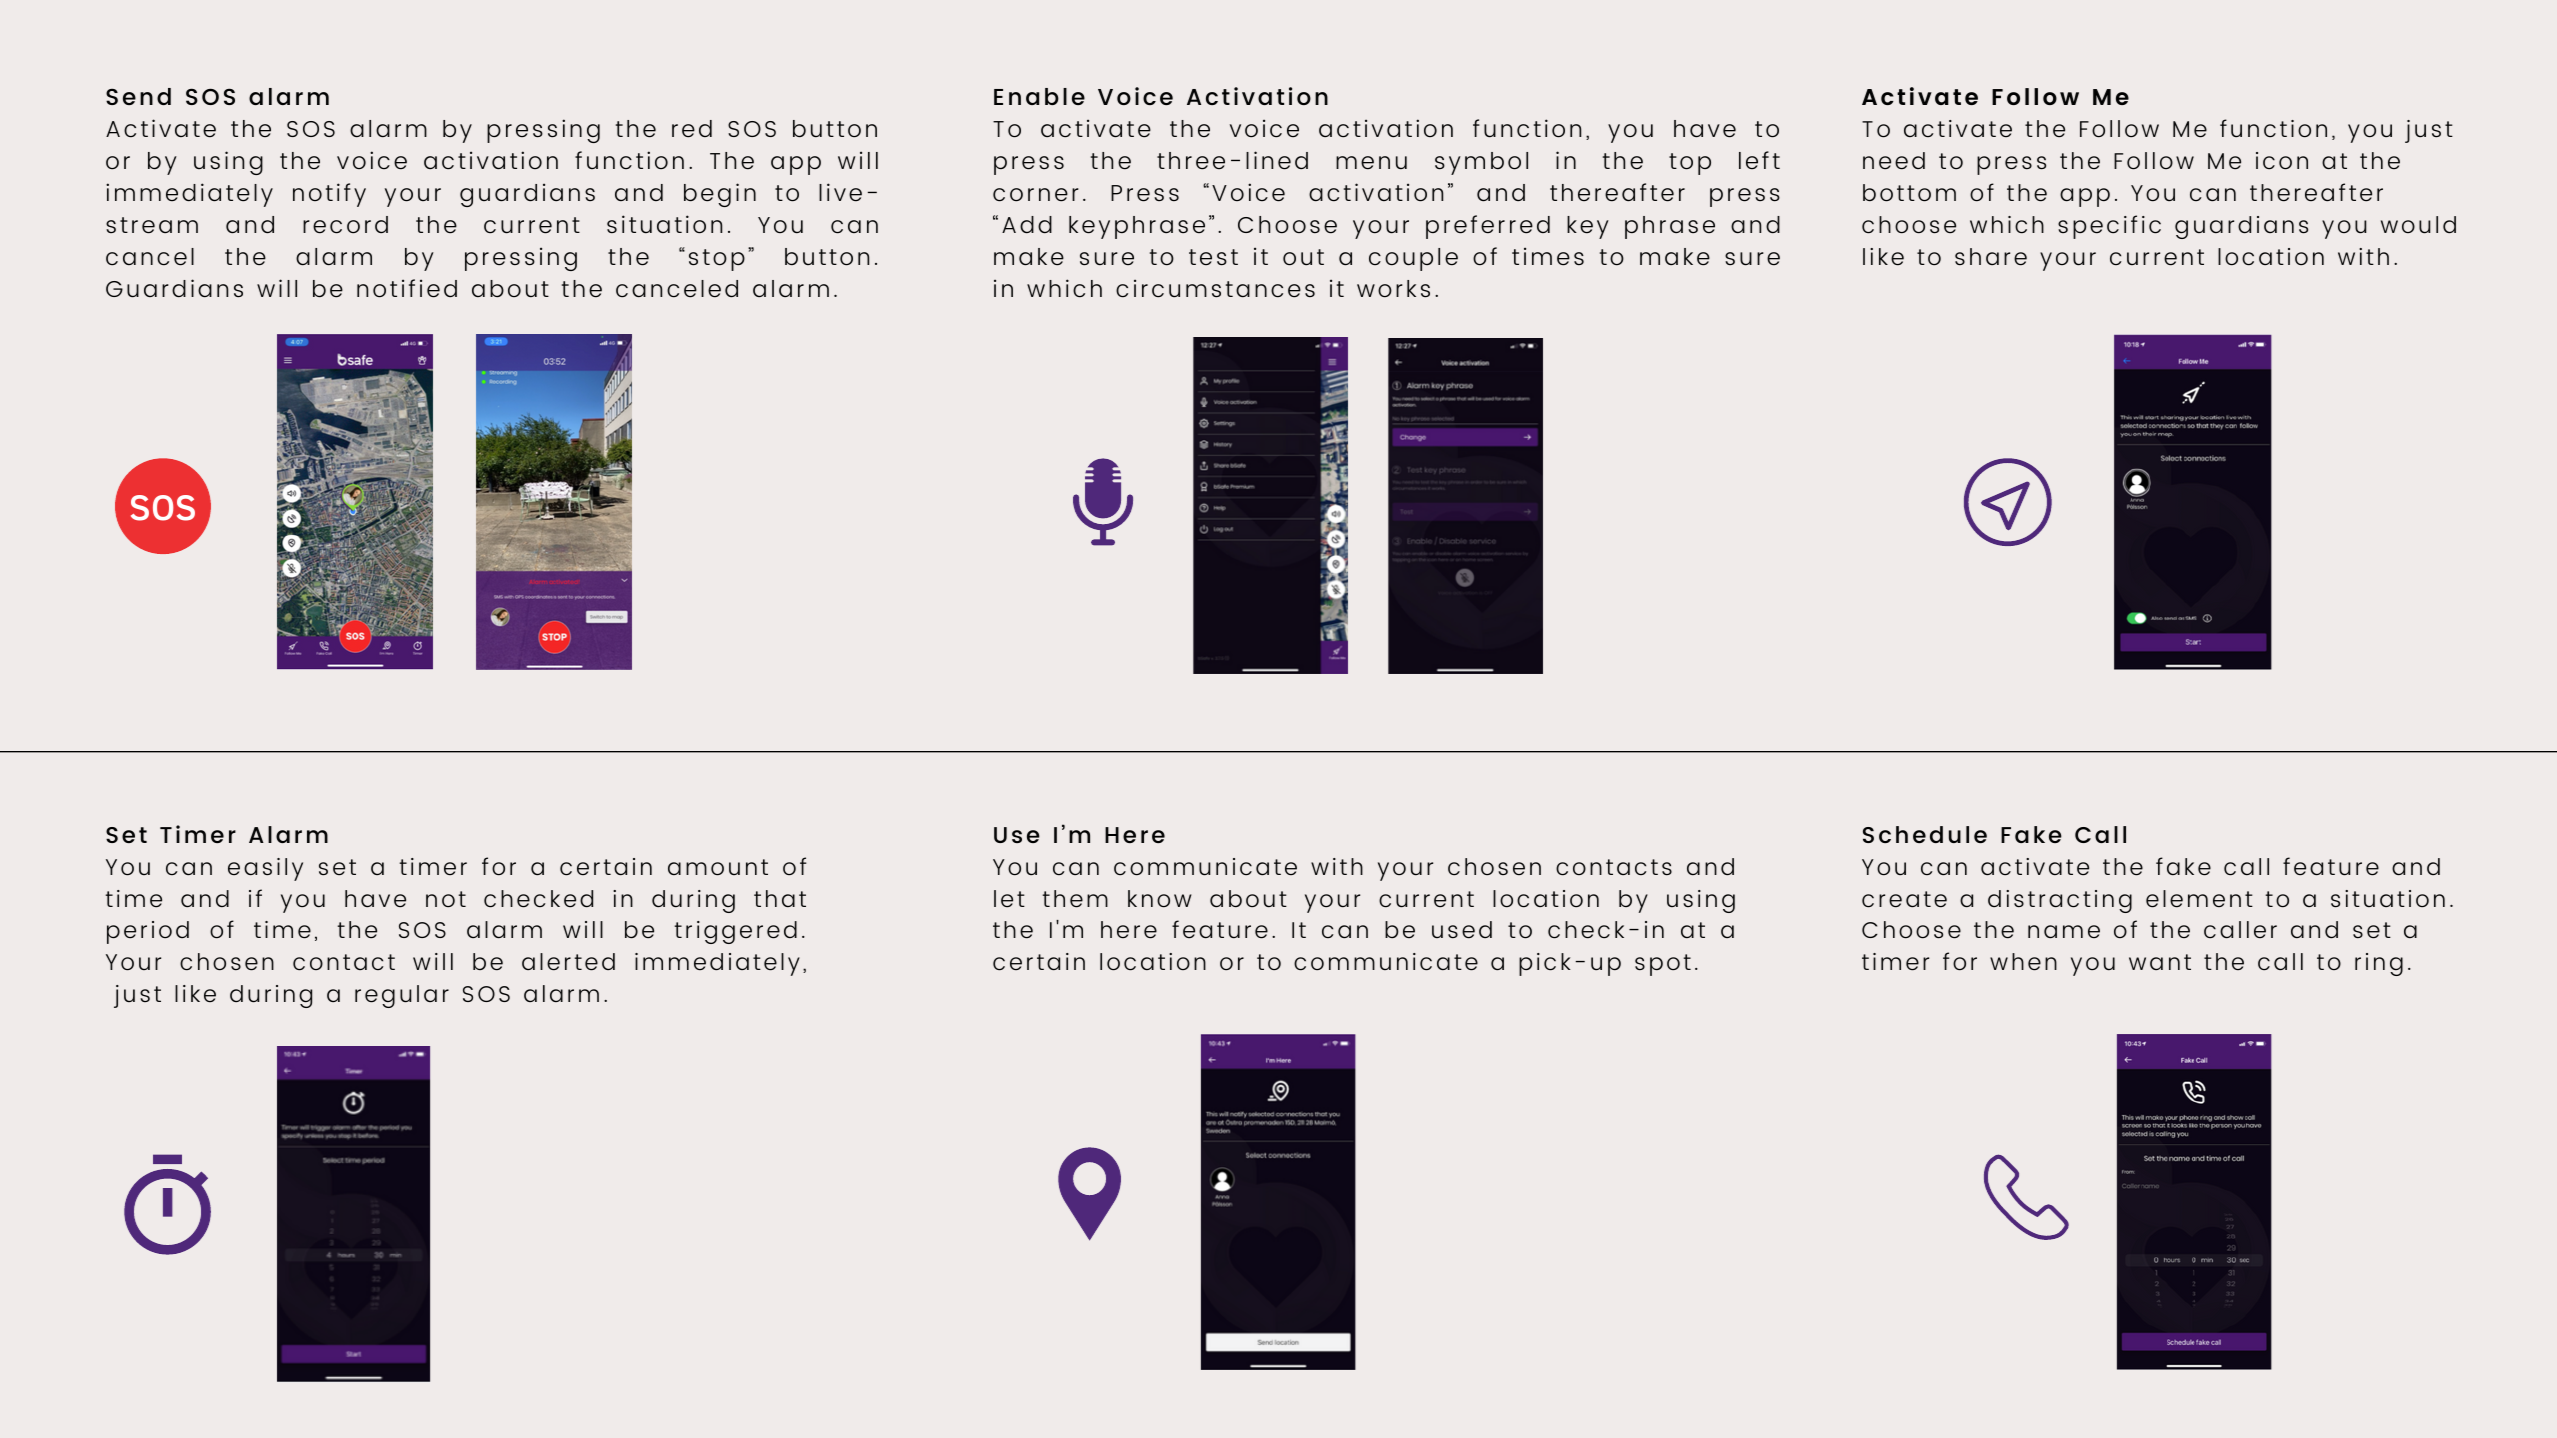  Describe the element at coordinates (2199, 899) in the image. I see `element` at that location.
